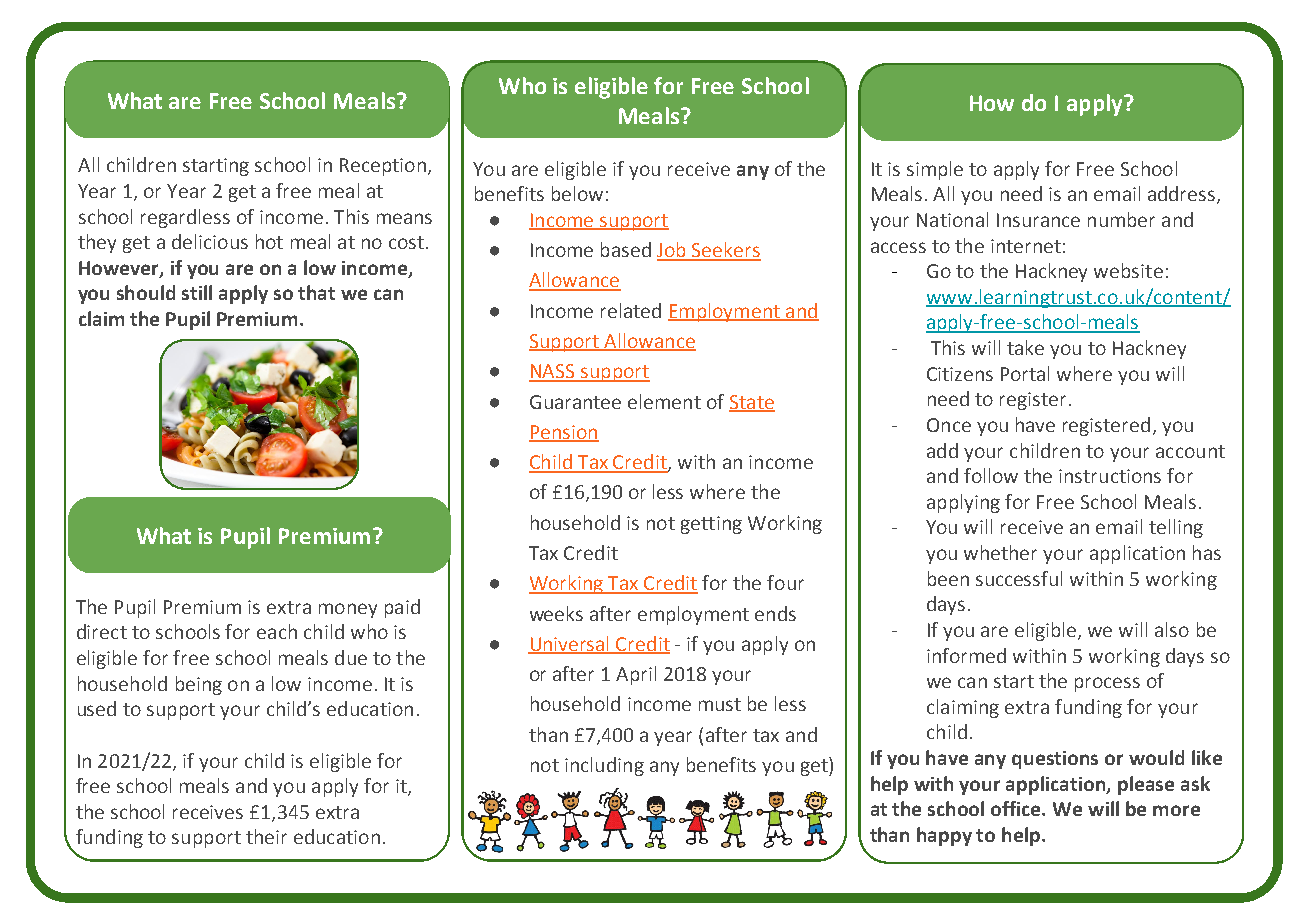 This image has width=1307, height=924. I want to click on address, so click(1181, 193).
